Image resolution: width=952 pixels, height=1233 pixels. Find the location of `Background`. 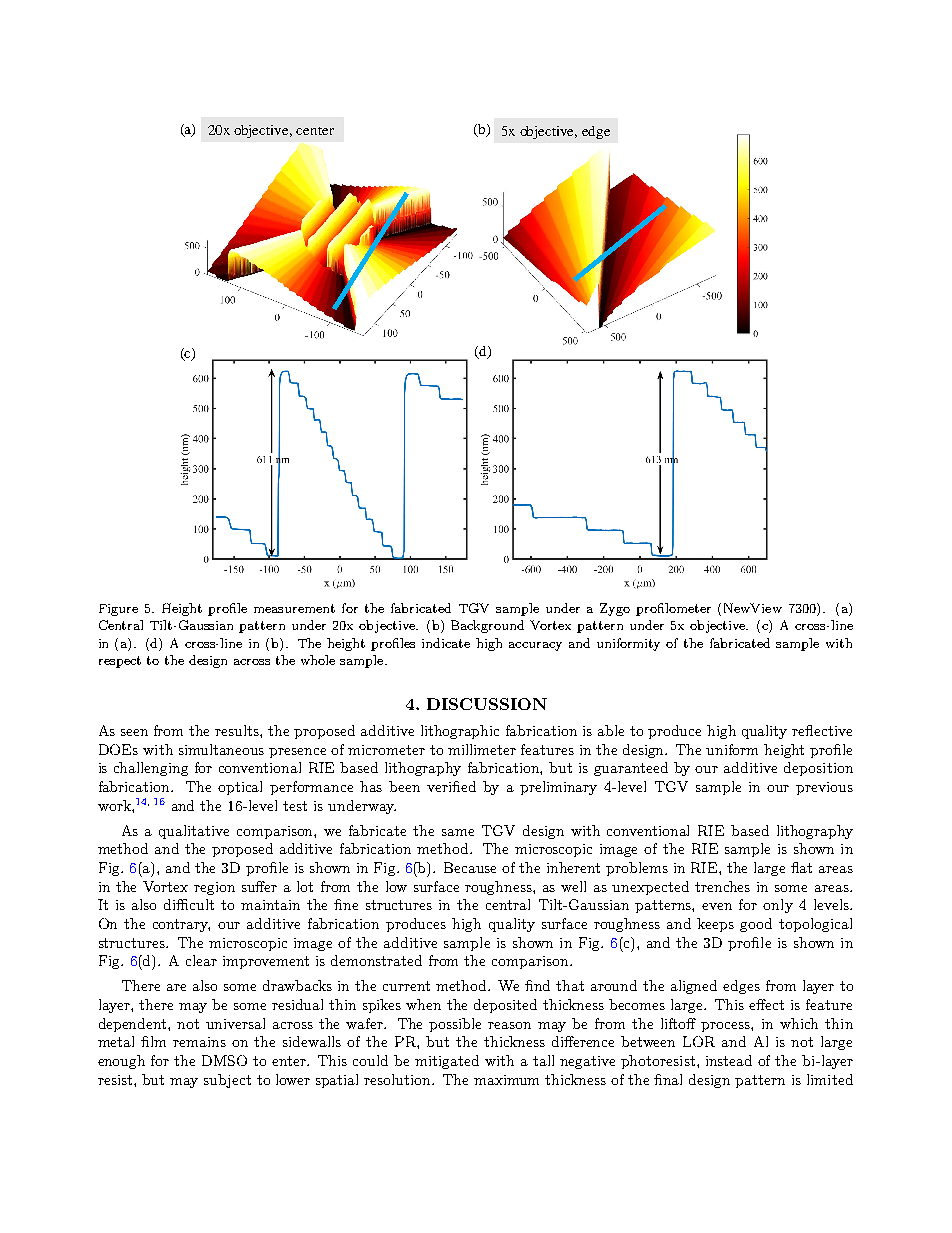

Background is located at coordinates (487, 626).
